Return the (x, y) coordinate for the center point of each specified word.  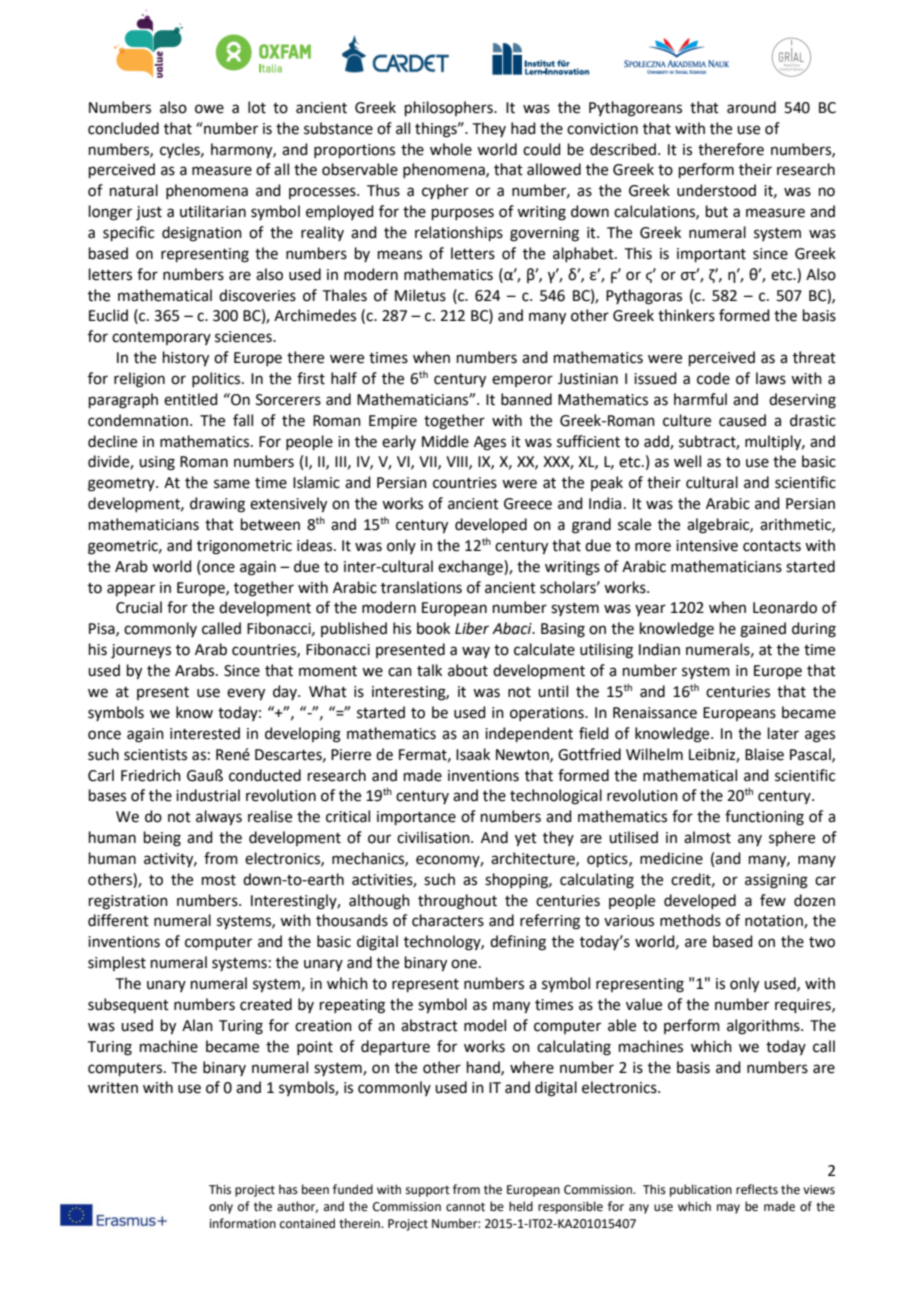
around (751, 107)
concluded (123, 128)
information (243, 1223)
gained (763, 630)
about (468, 670)
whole (451, 149)
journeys (141, 651)
